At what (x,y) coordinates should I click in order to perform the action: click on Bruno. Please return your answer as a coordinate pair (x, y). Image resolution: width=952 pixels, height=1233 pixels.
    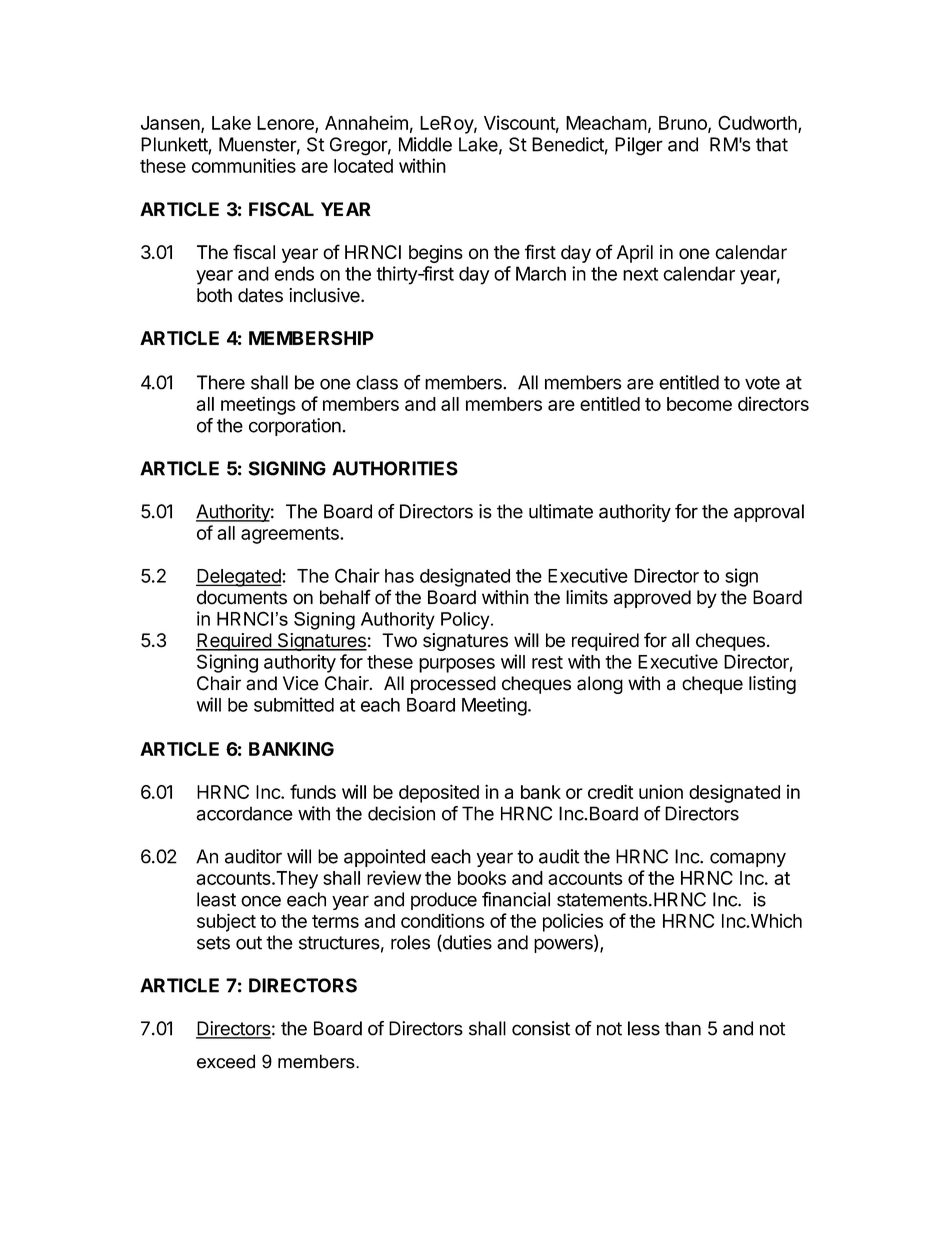
    Looking at the image, I should click on (684, 124).
